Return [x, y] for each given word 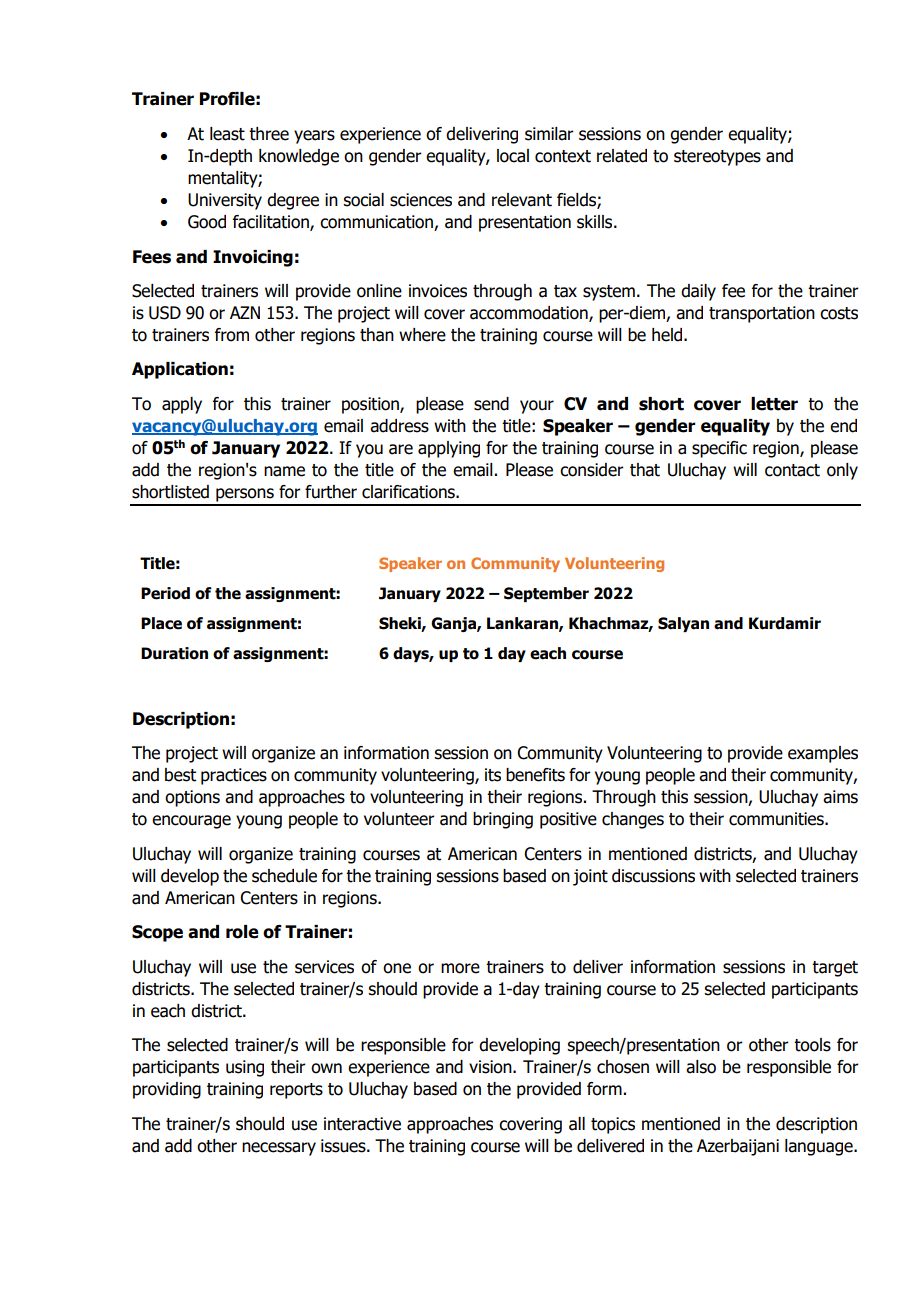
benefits [535, 775]
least [227, 134]
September [546, 594]
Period [165, 593]
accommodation [530, 314]
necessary [279, 1149]
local [513, 156]
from [232, 335]
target [835, 969]
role [242, 932]
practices [234, 776]
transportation [762, 314]
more [460, 968]
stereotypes [717, 158]
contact [792, 470]
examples [823, 754]
